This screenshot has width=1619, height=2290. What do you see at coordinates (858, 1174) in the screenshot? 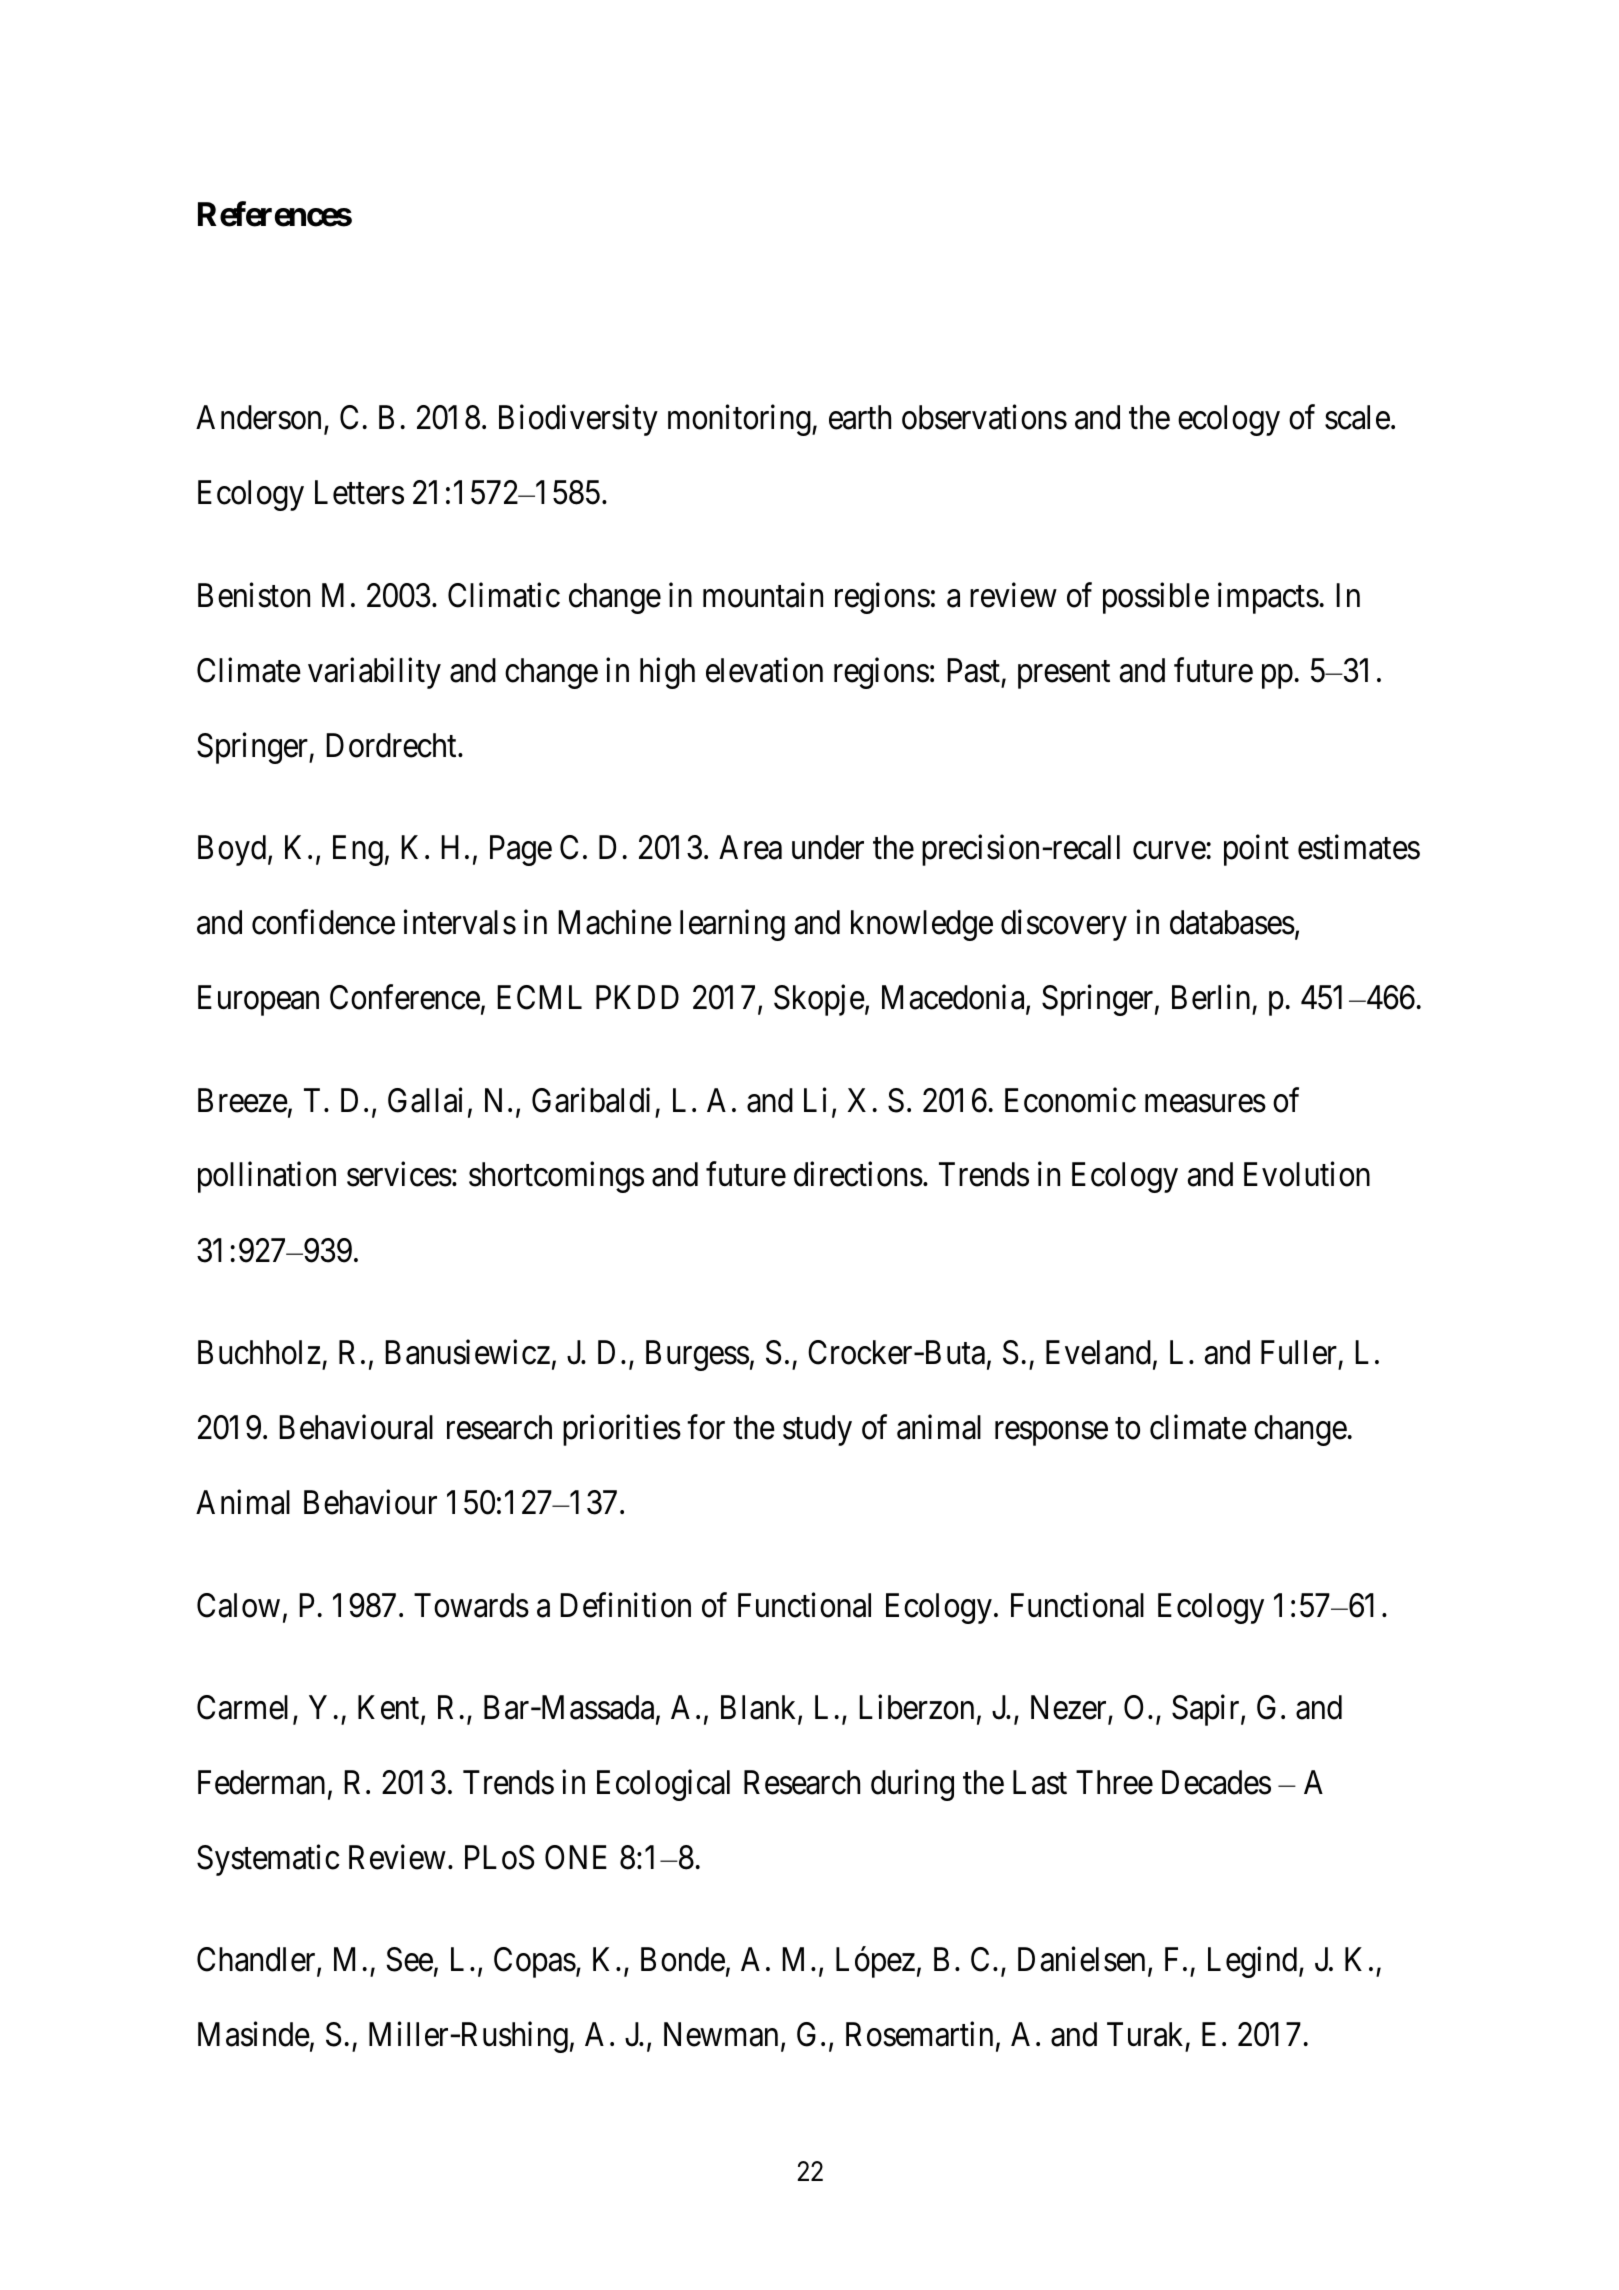
I see `directions` at bounding box center [858, 1174].
